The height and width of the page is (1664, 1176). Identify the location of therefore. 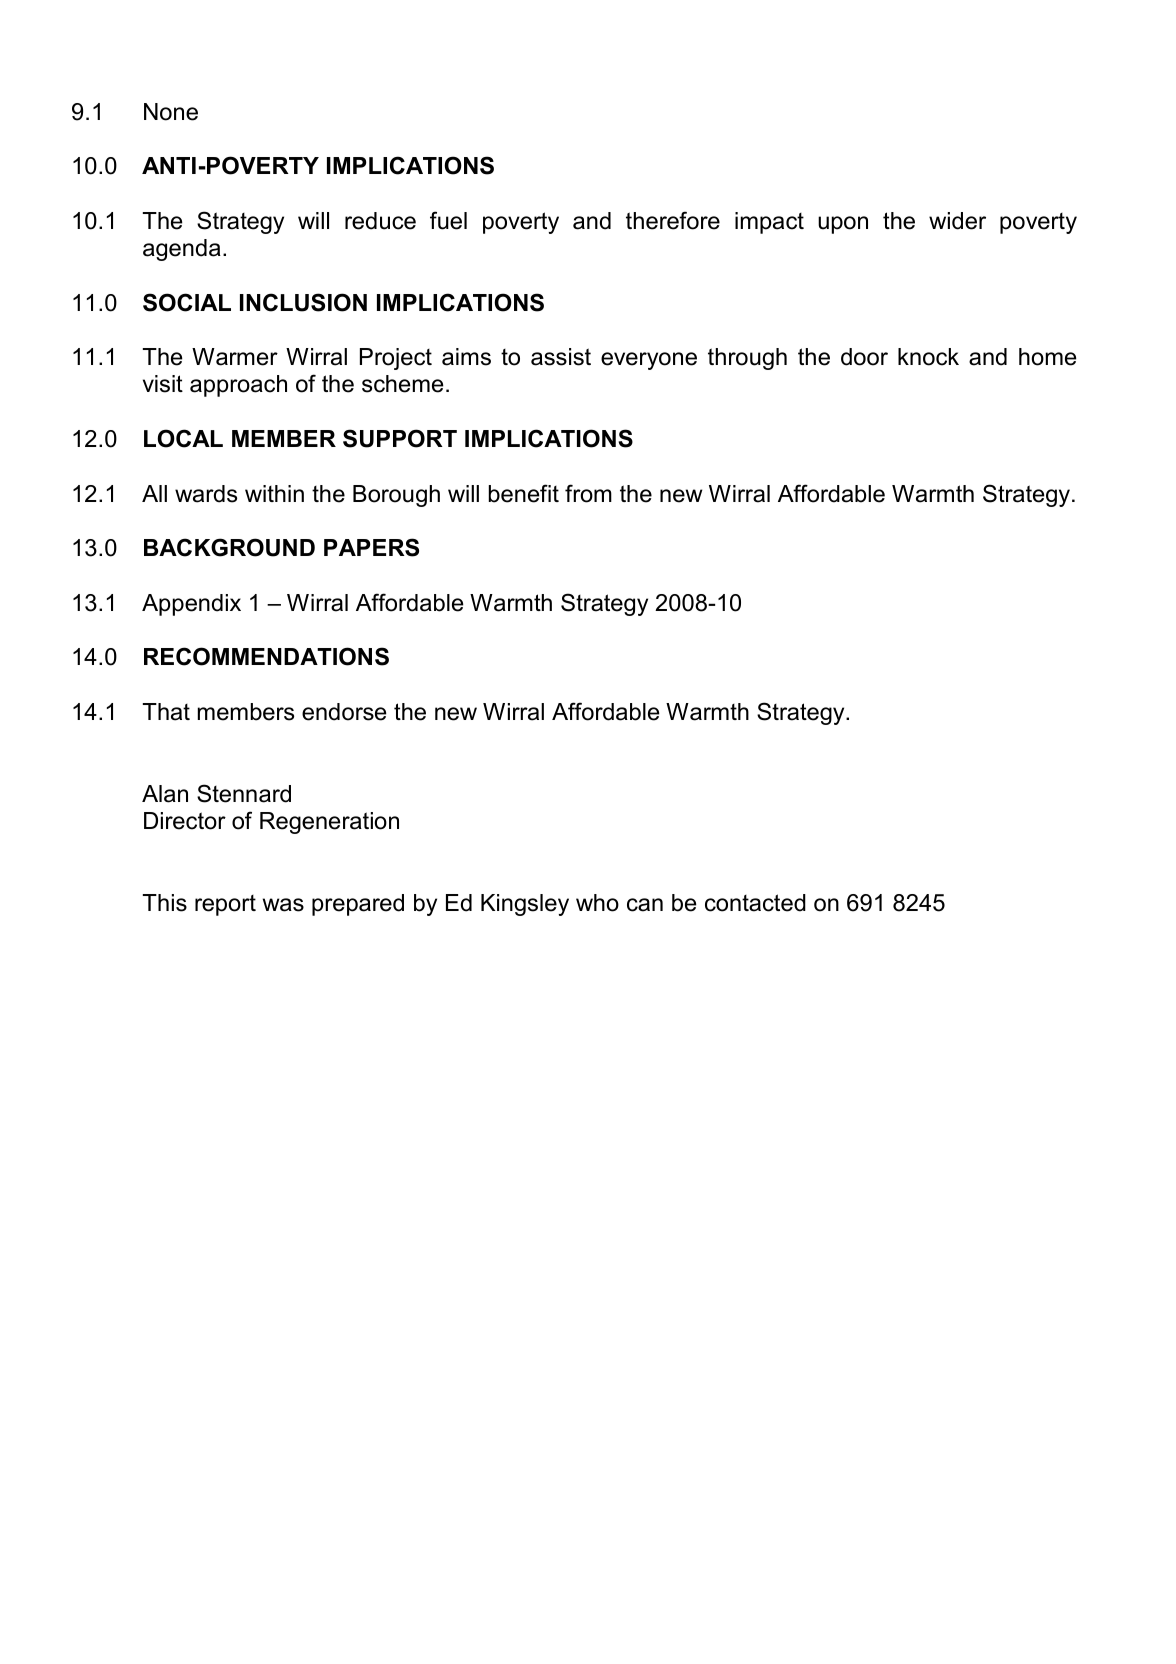
(673, 220).
